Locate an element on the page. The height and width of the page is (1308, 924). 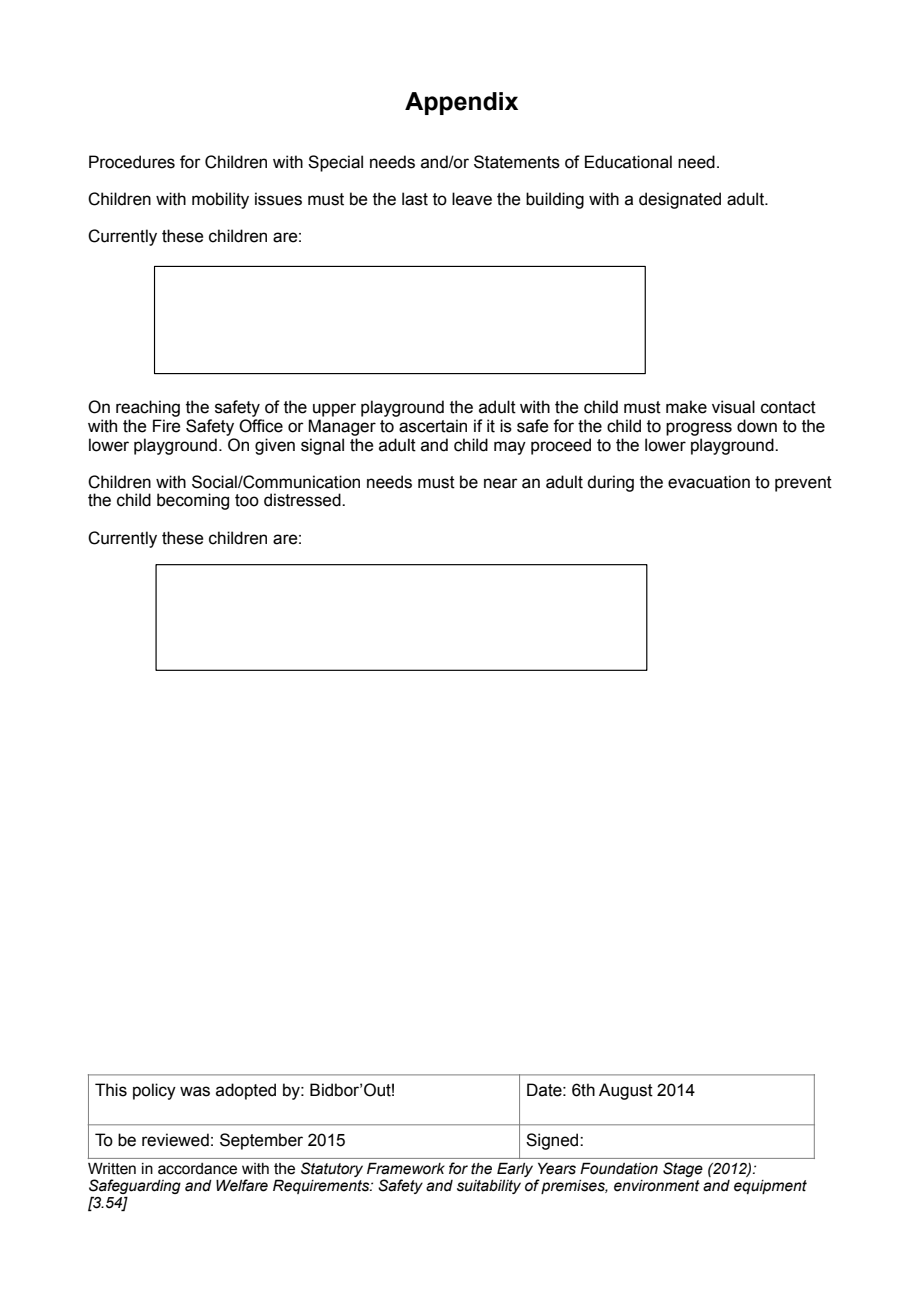
near is located at coordinates (501, 483).
